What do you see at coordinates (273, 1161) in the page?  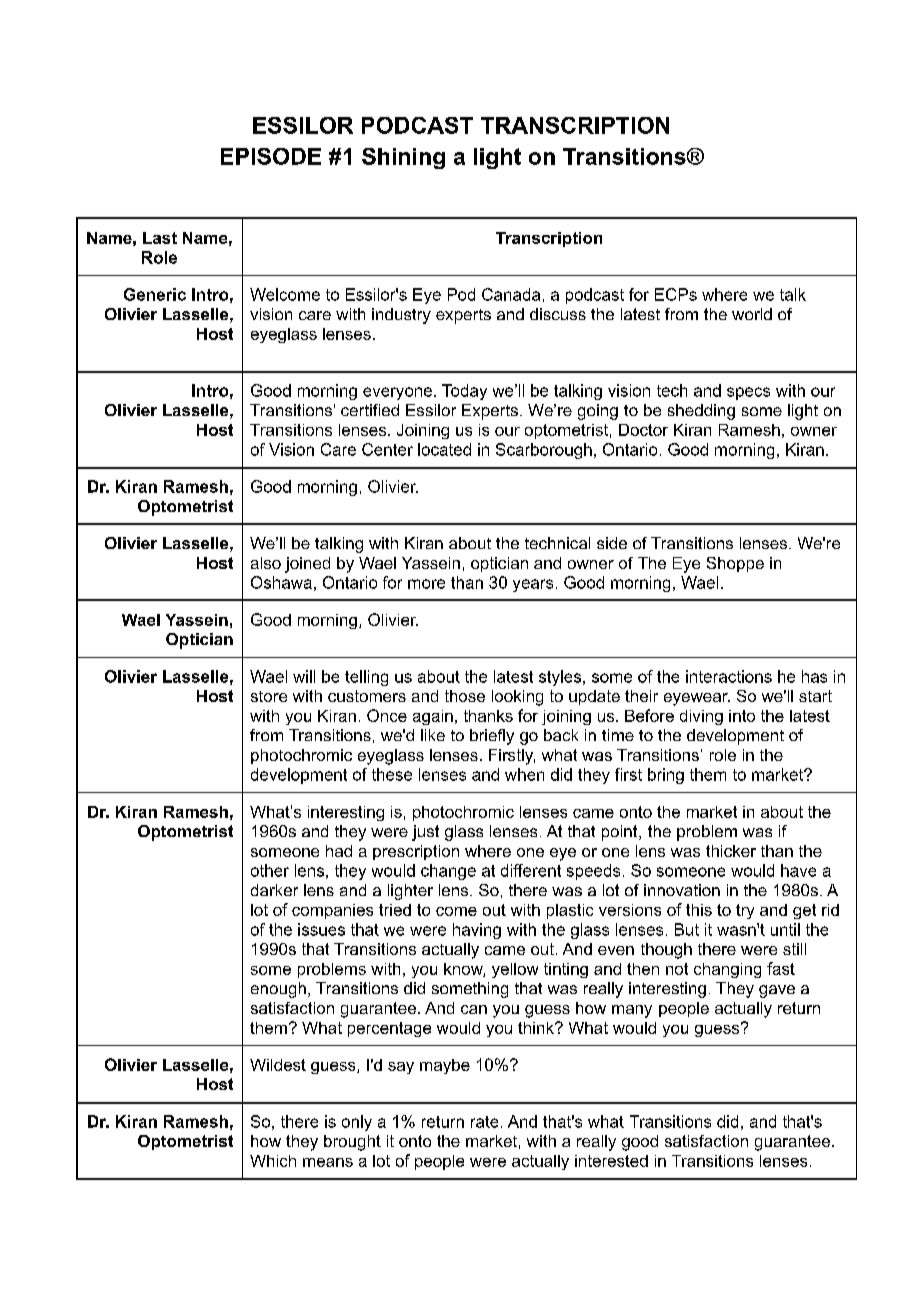 I see `Which` at bounding box center [273, 1161].
